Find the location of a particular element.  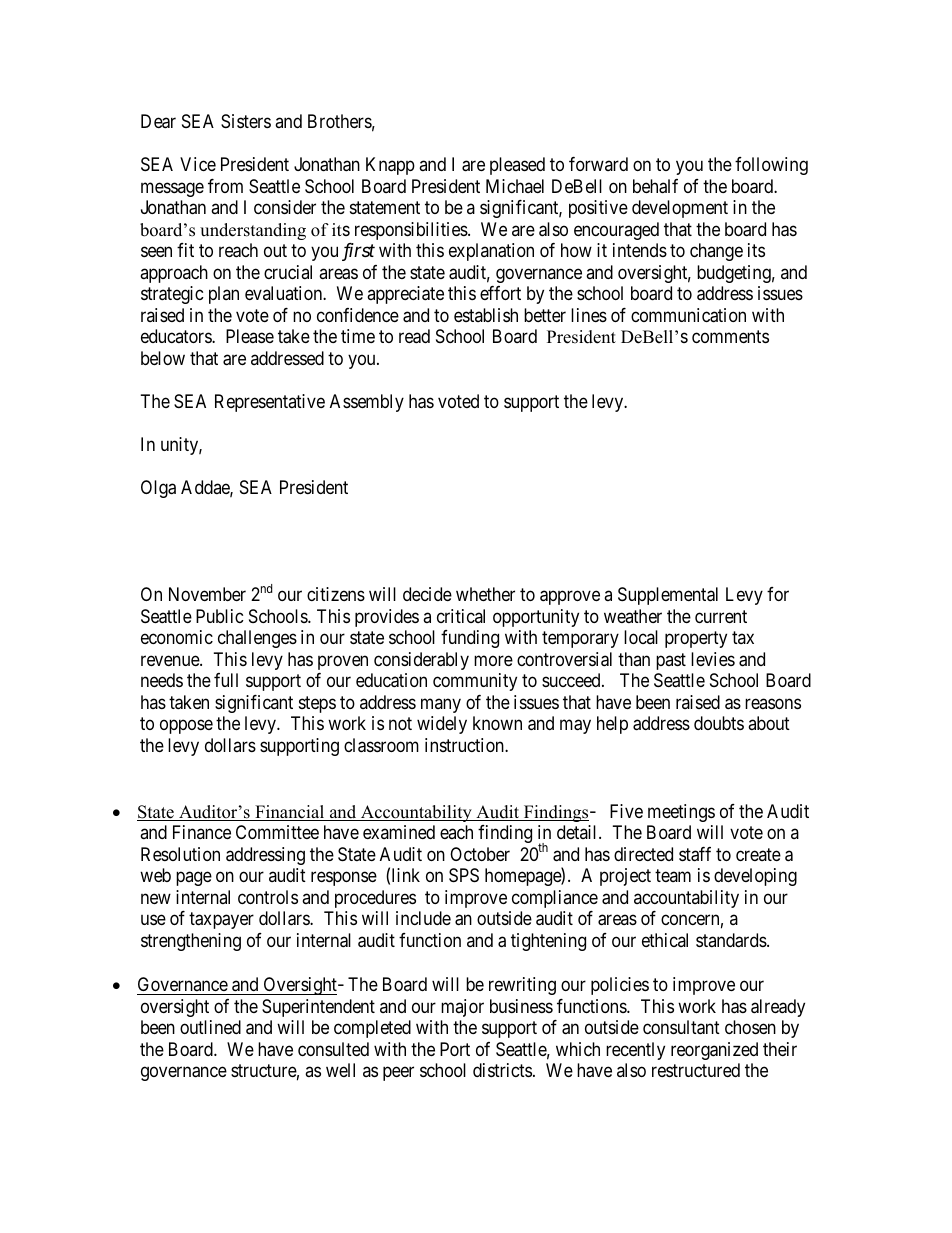

oppose is located at coordinates (186, 727).
